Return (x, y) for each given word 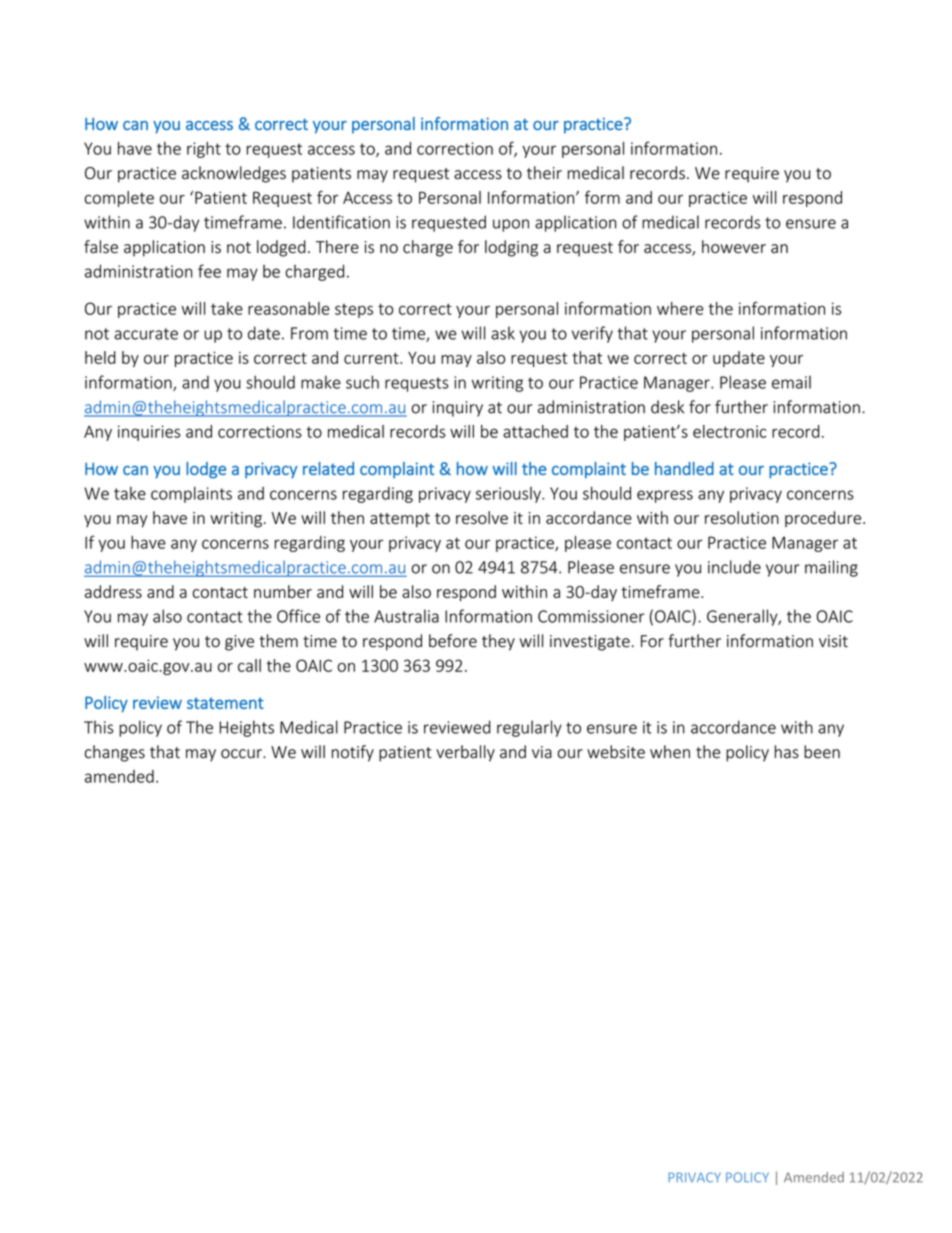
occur (242, 754)
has (787, 752)
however (734, 247)
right (204, 150)
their (544, 173)
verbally (465, 753)
